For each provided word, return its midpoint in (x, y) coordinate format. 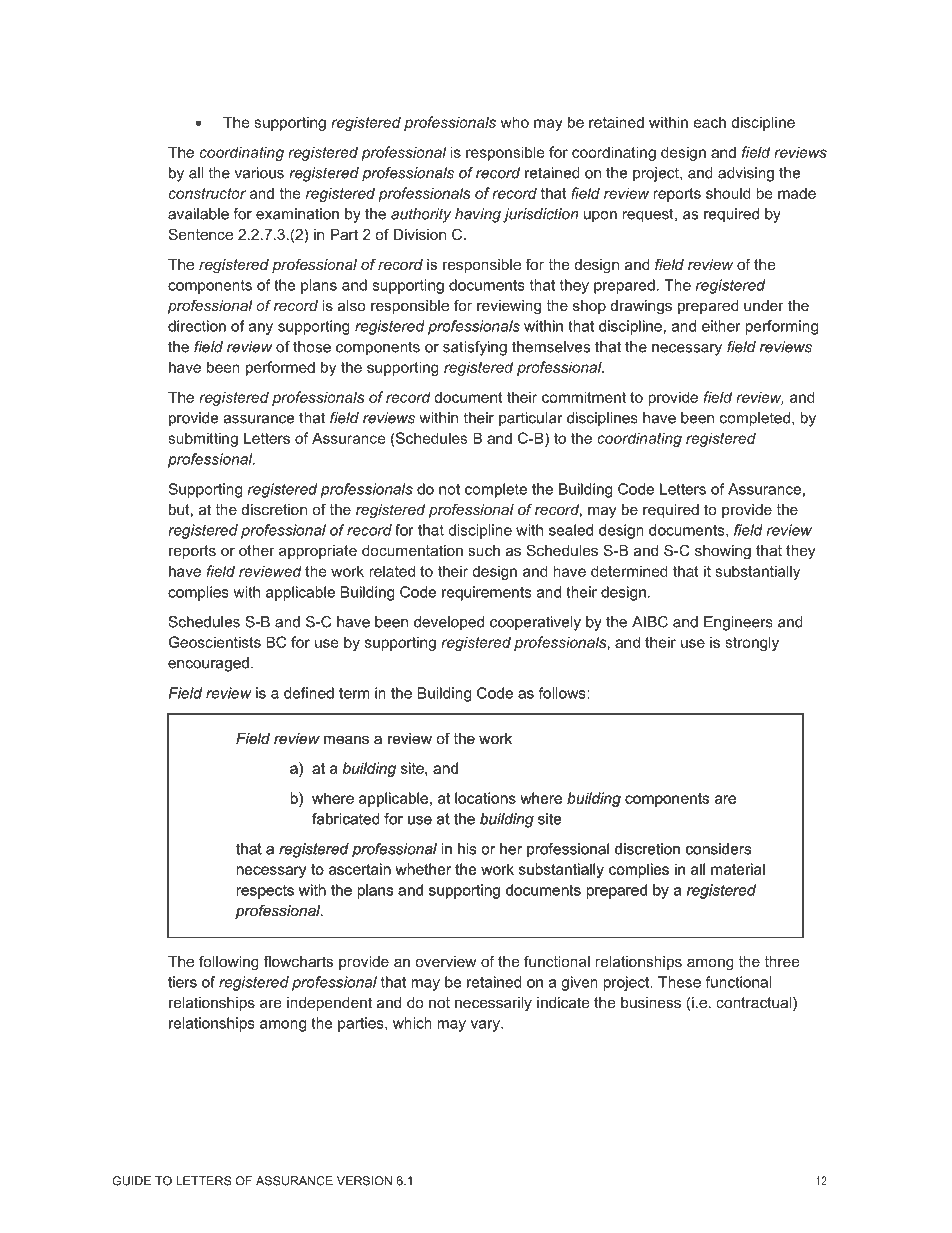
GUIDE (131, 1181)
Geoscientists (215, 642)
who (514, 122)
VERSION (364, 1181)
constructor (207, 193)
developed (449, 623)
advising (746, 174)
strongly (752, 643)
